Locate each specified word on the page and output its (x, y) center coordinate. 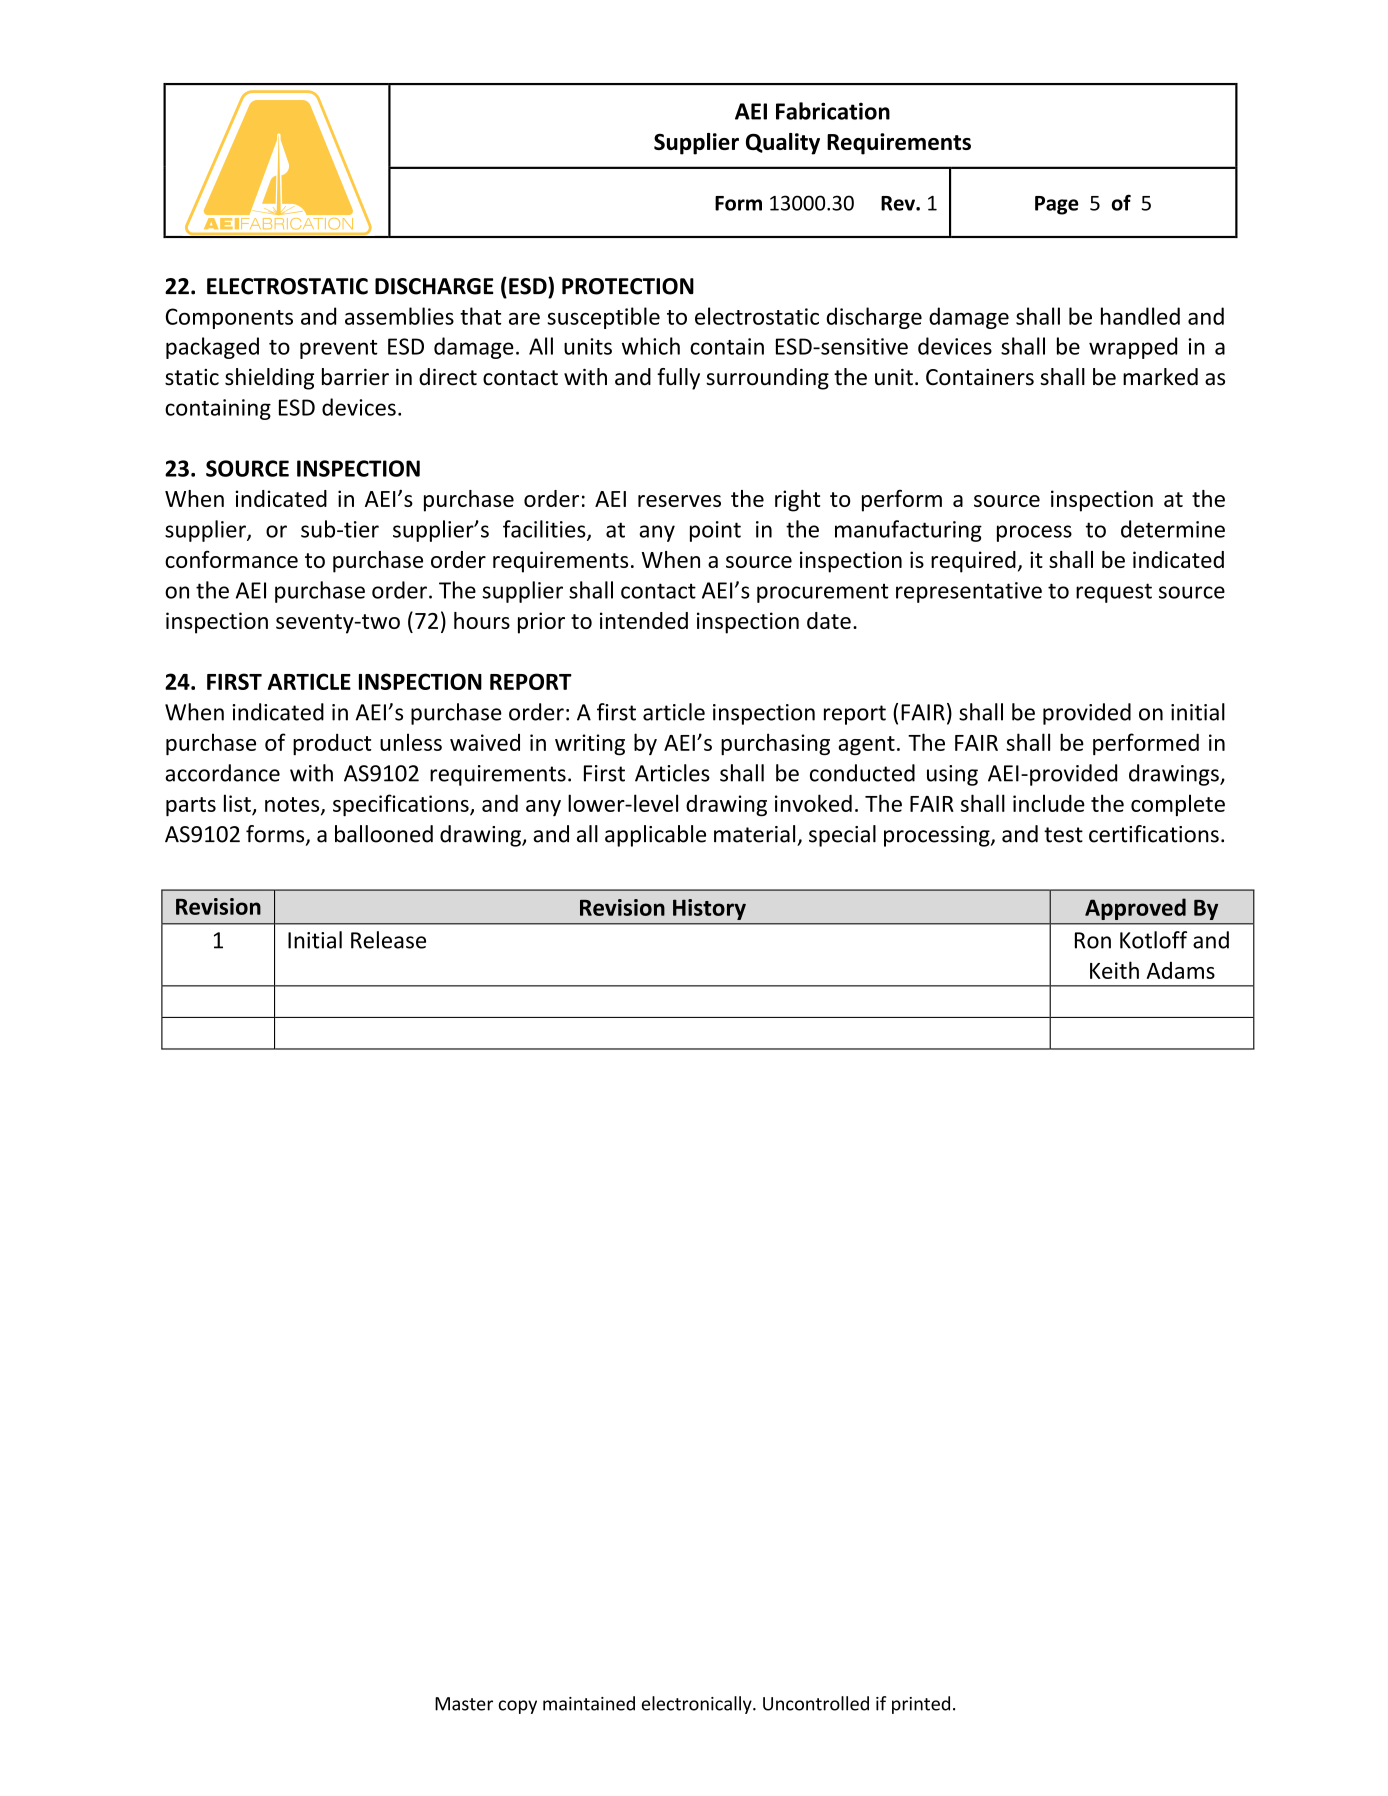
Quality (783, 144)
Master (464, 1704)
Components (229, 318)
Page (1057, 205)
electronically (698, 1705)
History (709, 909)
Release (388, 940)
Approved (1135, 909)
